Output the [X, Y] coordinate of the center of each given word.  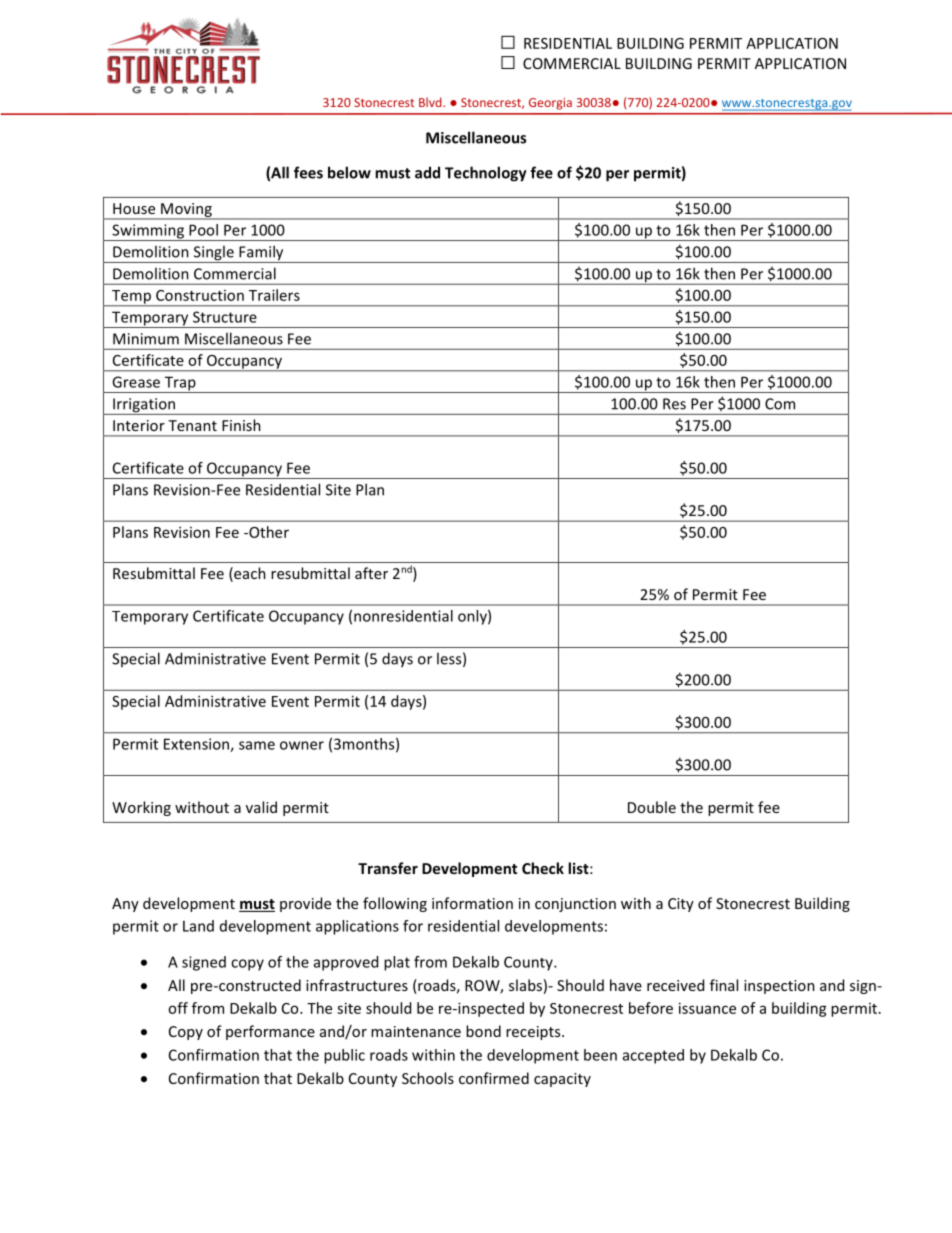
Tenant [192, 425]
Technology [486, 174]
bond [483, 1031]
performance [270, 1032]
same [257, 745]
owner [302, 745]
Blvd [431, 102]
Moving [186, 211]
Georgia [550, 104]
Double [652, 807]
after [371, 573]
